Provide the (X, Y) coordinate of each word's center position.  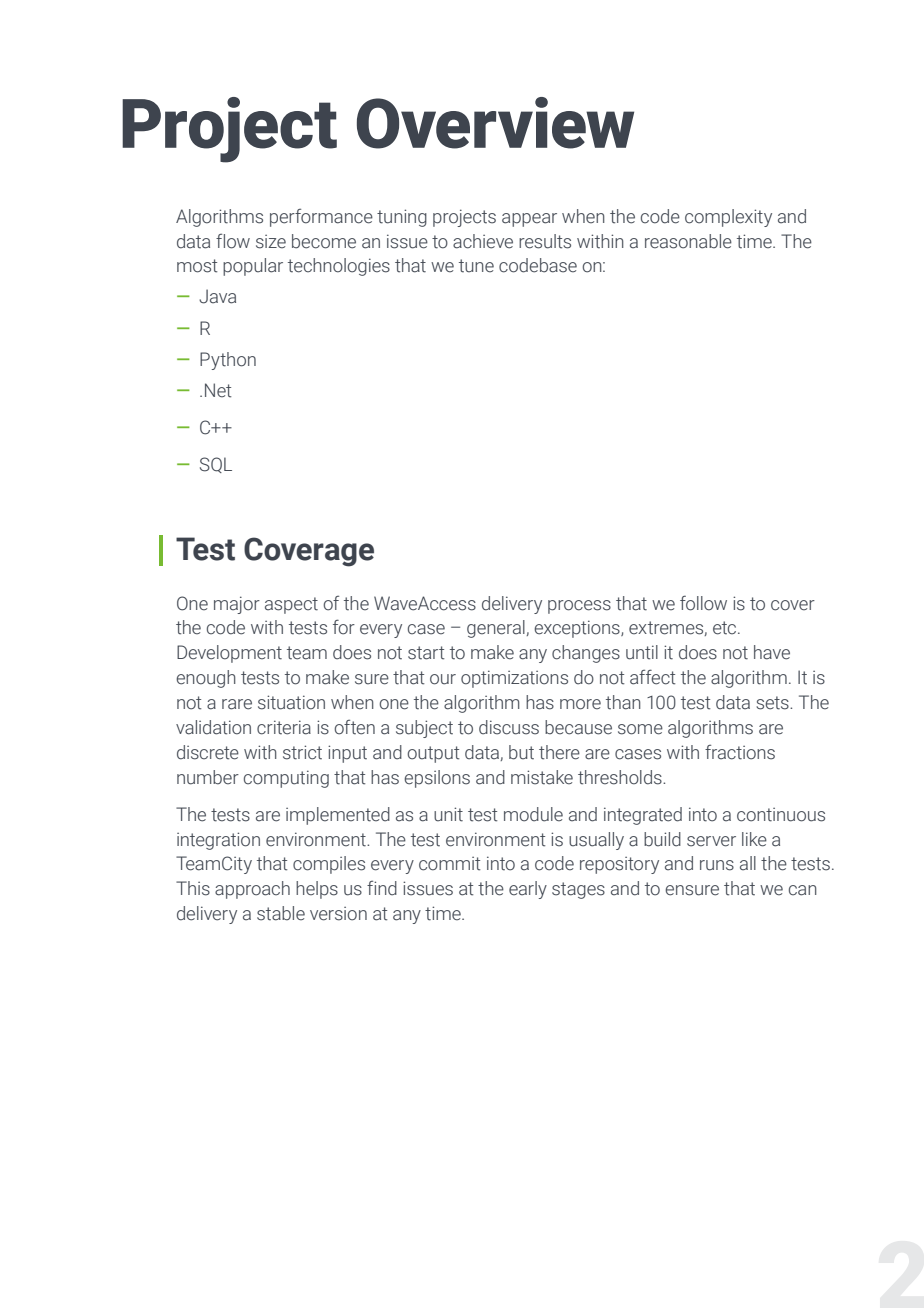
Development (229, 654)
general (496, 629)
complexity (728, 218)
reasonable (688, 241)
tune (476, 266)
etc (726, 628)
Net (218, 390)
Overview (495, 123)
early (528, 890)
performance (321, 217)
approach (252, 890)
